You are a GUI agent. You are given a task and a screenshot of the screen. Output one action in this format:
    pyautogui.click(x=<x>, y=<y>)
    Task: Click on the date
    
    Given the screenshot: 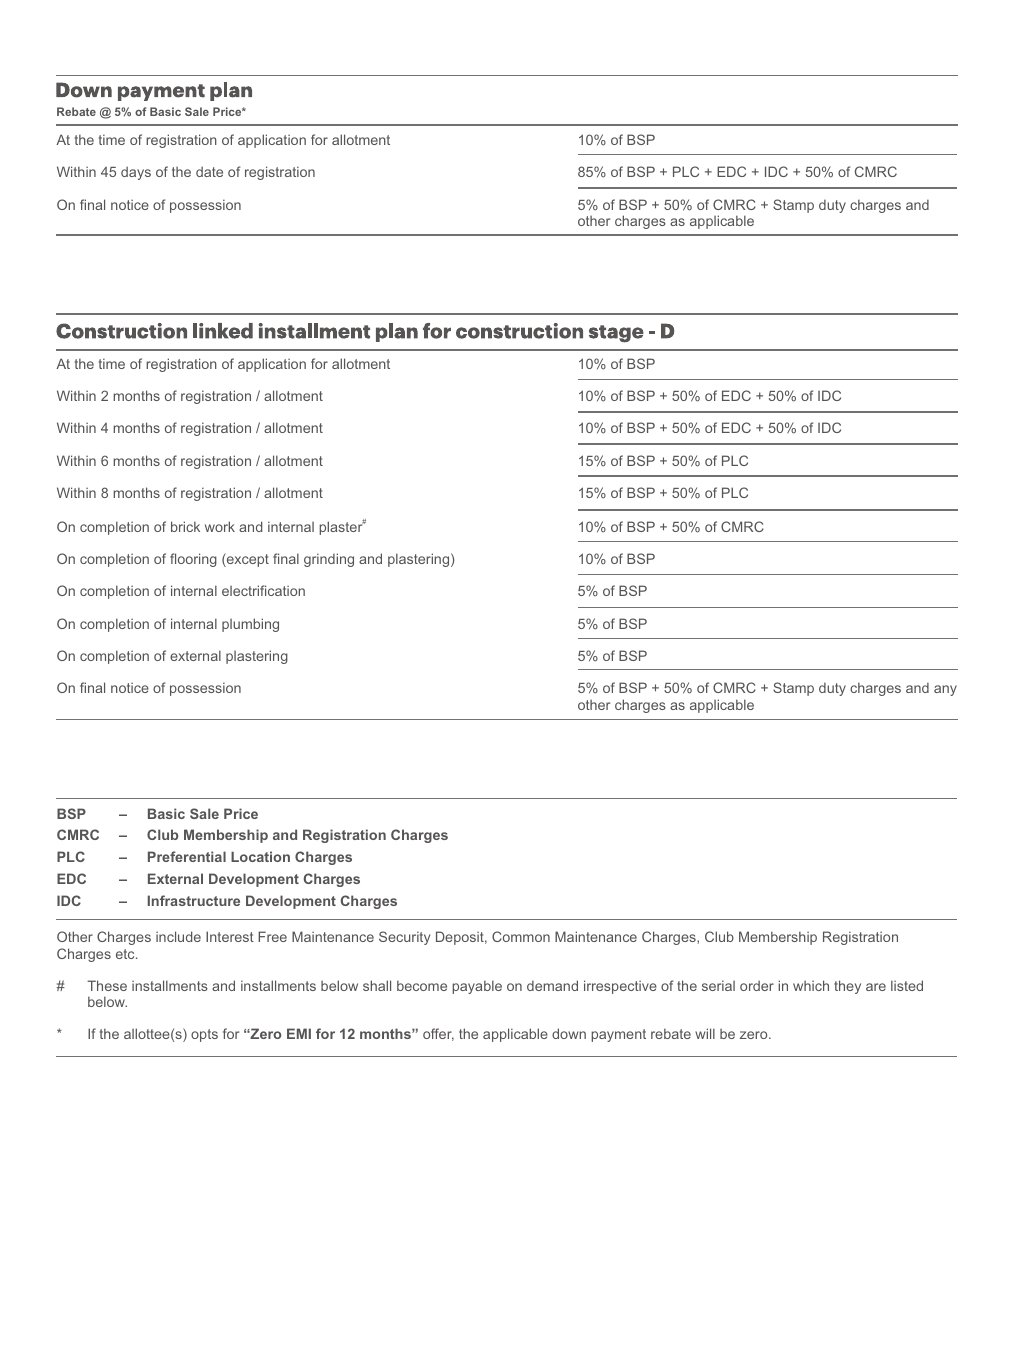 What is the action you would take?
    pyautogui.click(x=209, y=171)
